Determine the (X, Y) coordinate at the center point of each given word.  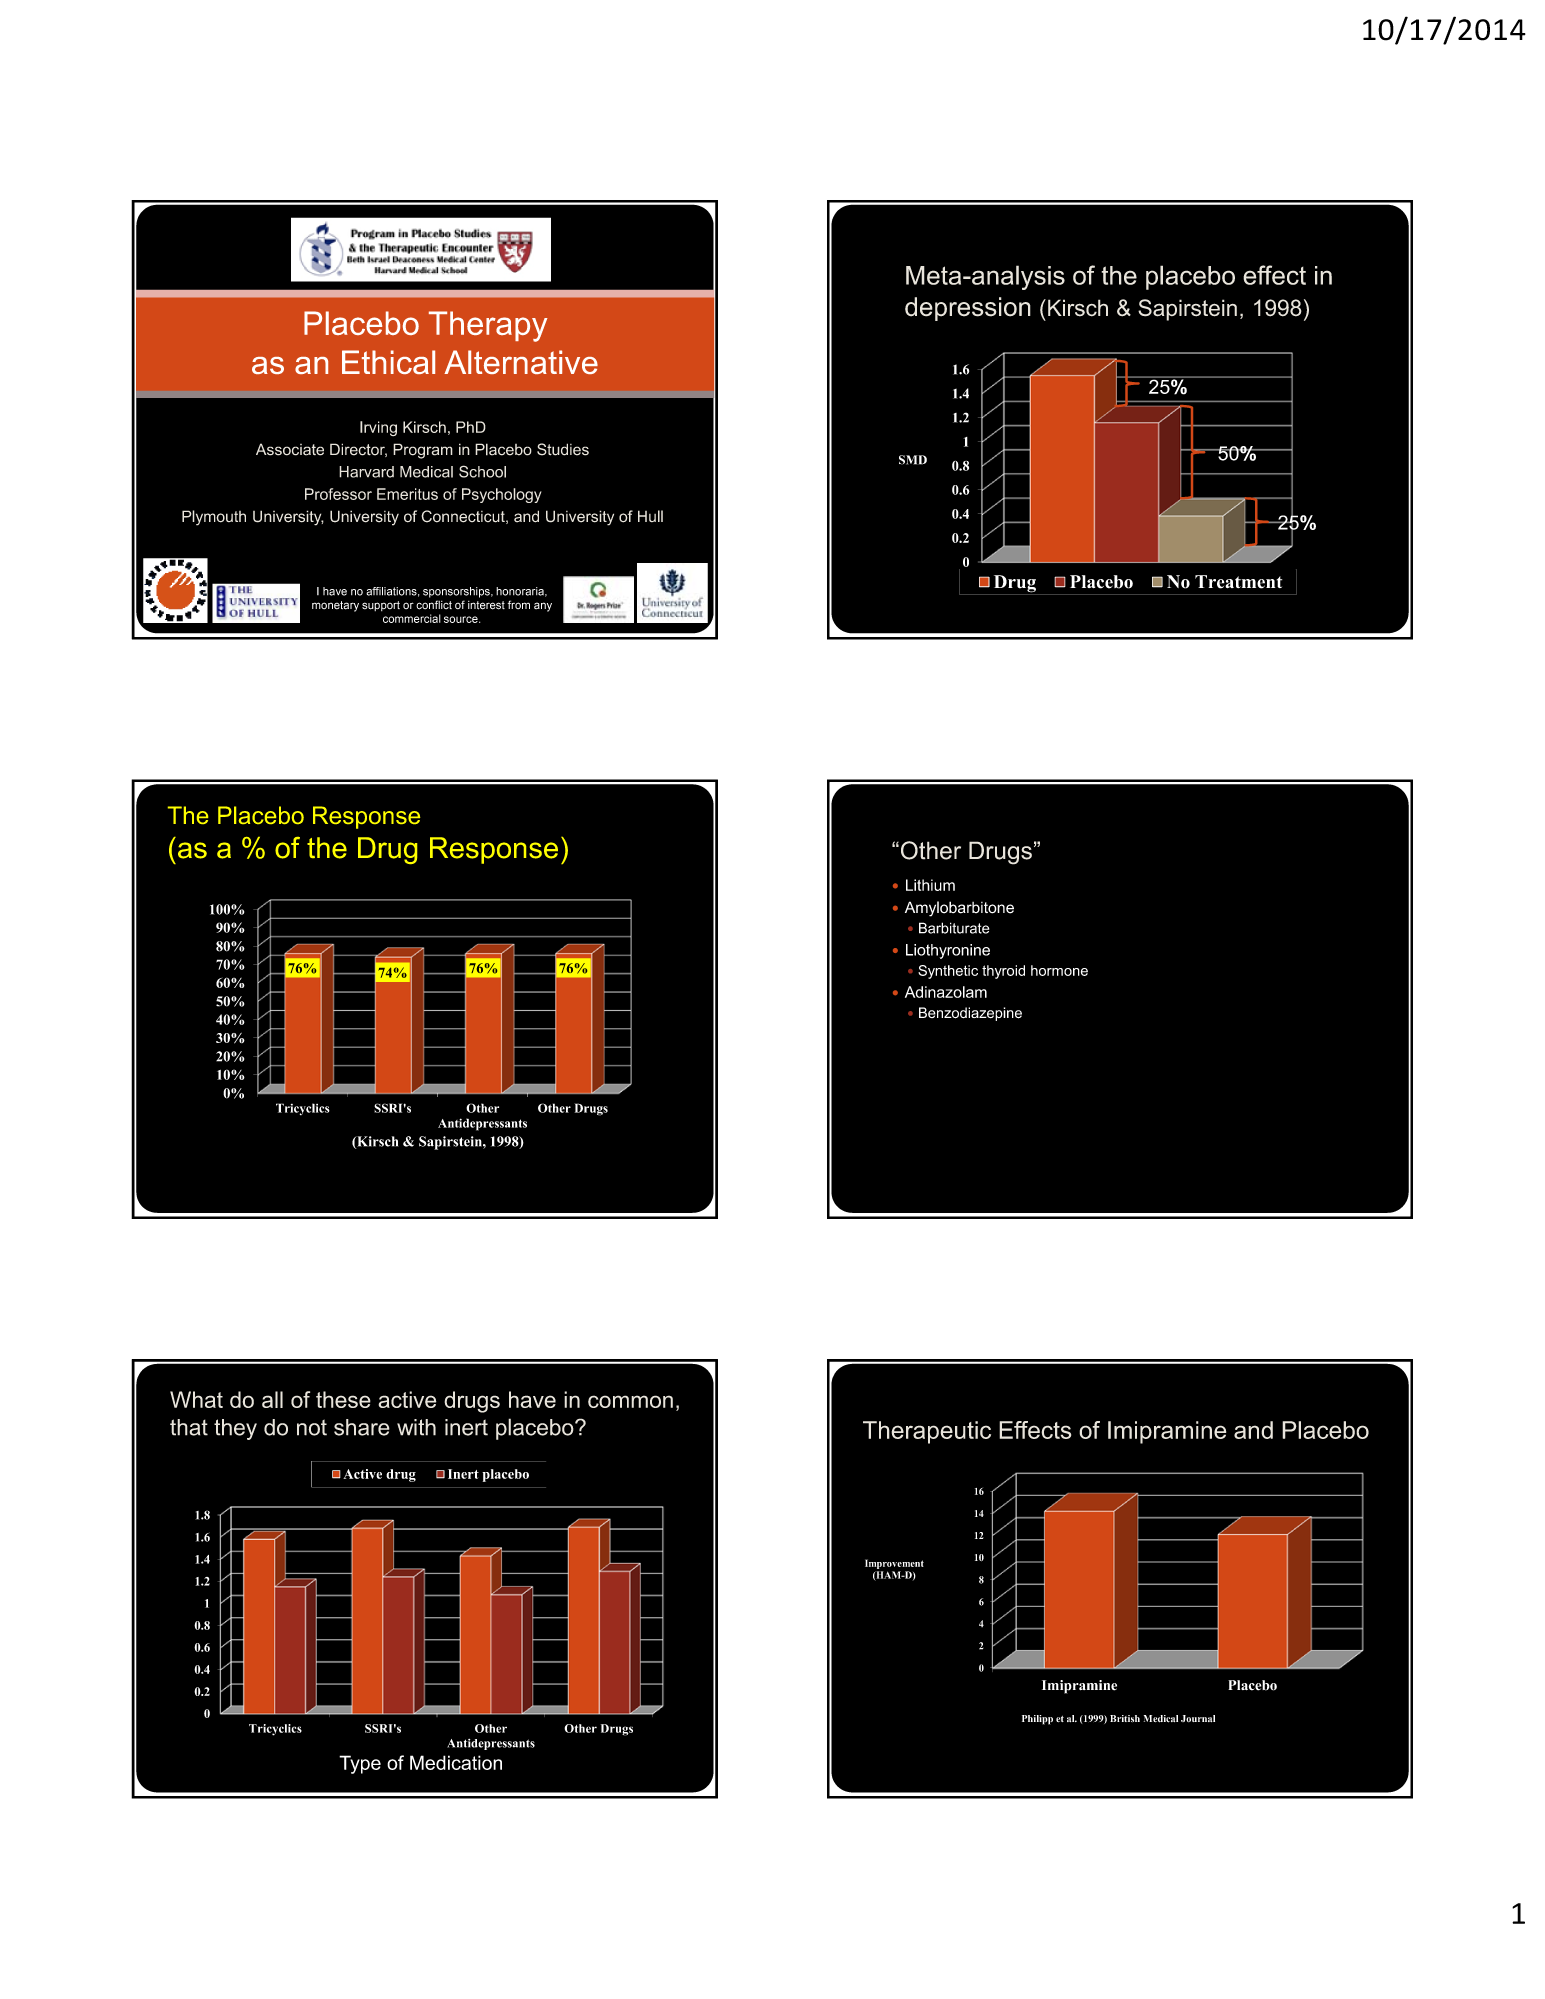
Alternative (521, 362)
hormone (1059, 970)
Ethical (388, 362)
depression (968, 309)
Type (360, 1764)
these (343, 1399)
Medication (456, 1762)
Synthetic (948, 972)
